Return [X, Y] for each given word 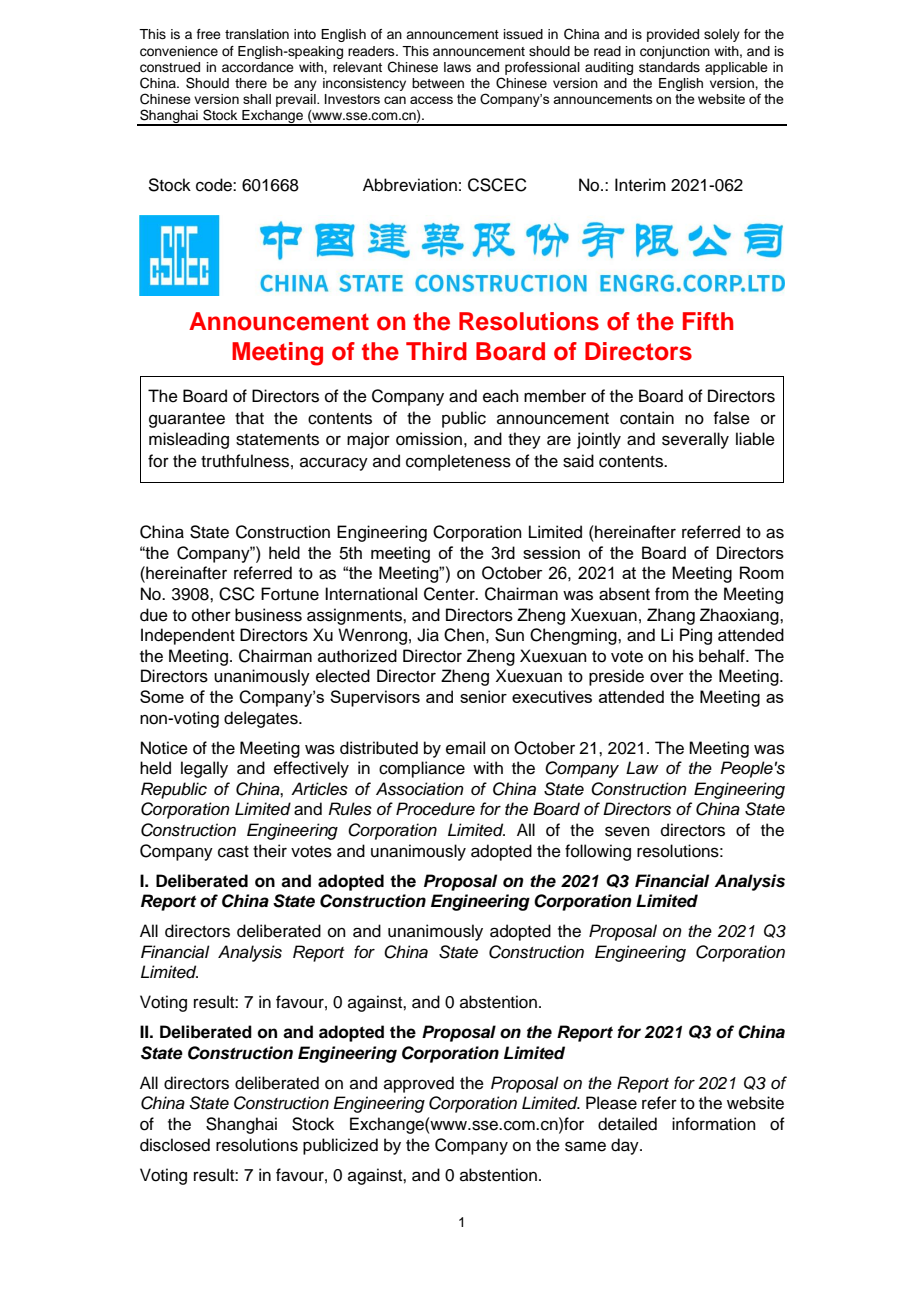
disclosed [175, 1145]
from [672, 594]
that [249, 418]
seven [627, 831]
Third [436, 351]
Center [450, 594]
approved [419, 1084]
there [251, 83]
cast [233, 852]
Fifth [708, 321]
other [211, 615]
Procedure [435, 809]
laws [457, 67]
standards [669, 67]
